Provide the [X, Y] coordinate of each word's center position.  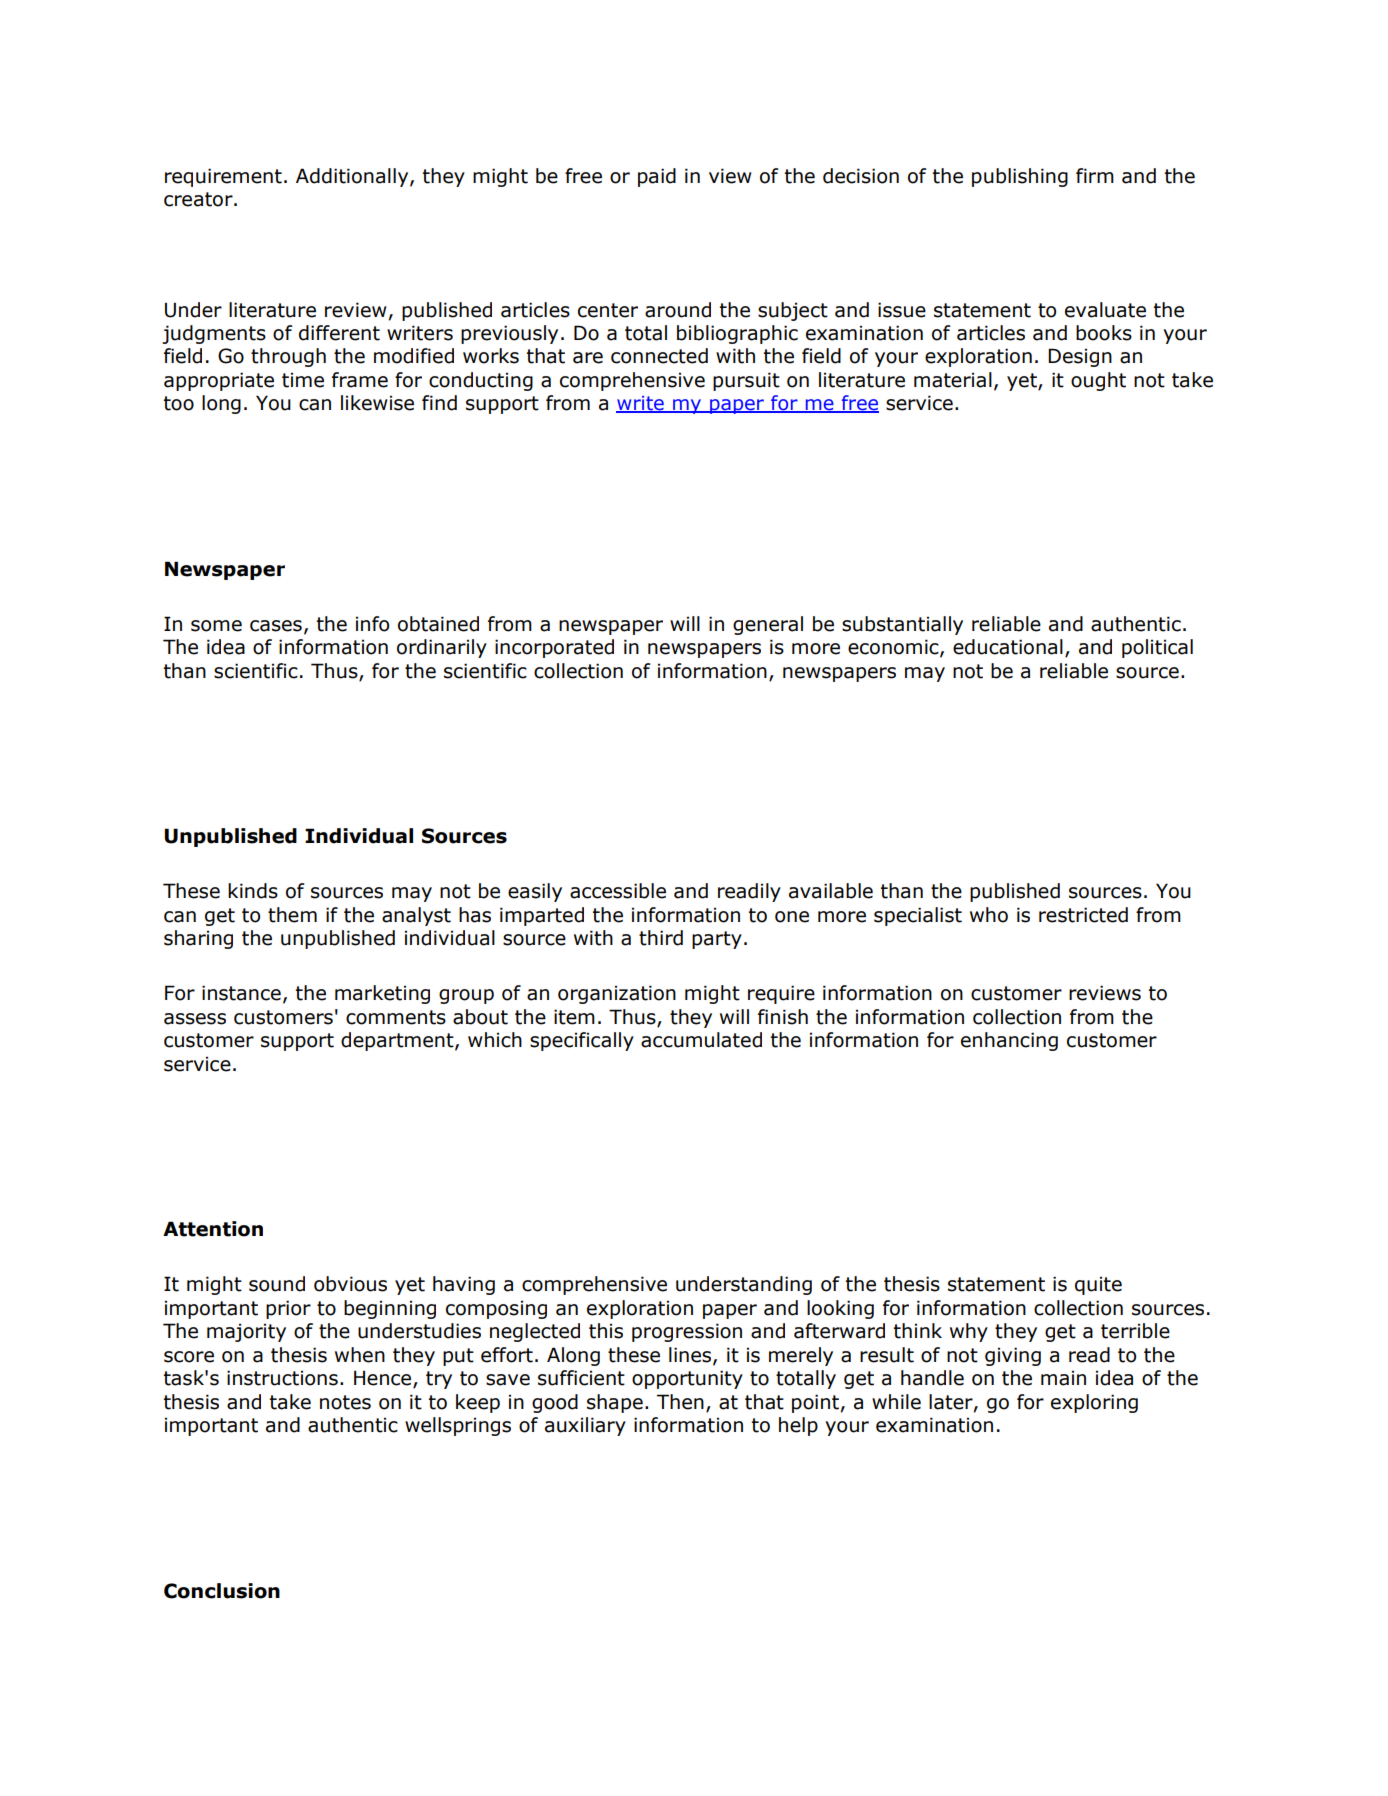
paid [657, 177]
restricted [1083, 915]
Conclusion [222, 1591]
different [339, 333]
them [292, 915]
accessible [618, 891]
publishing [1020, 177]
